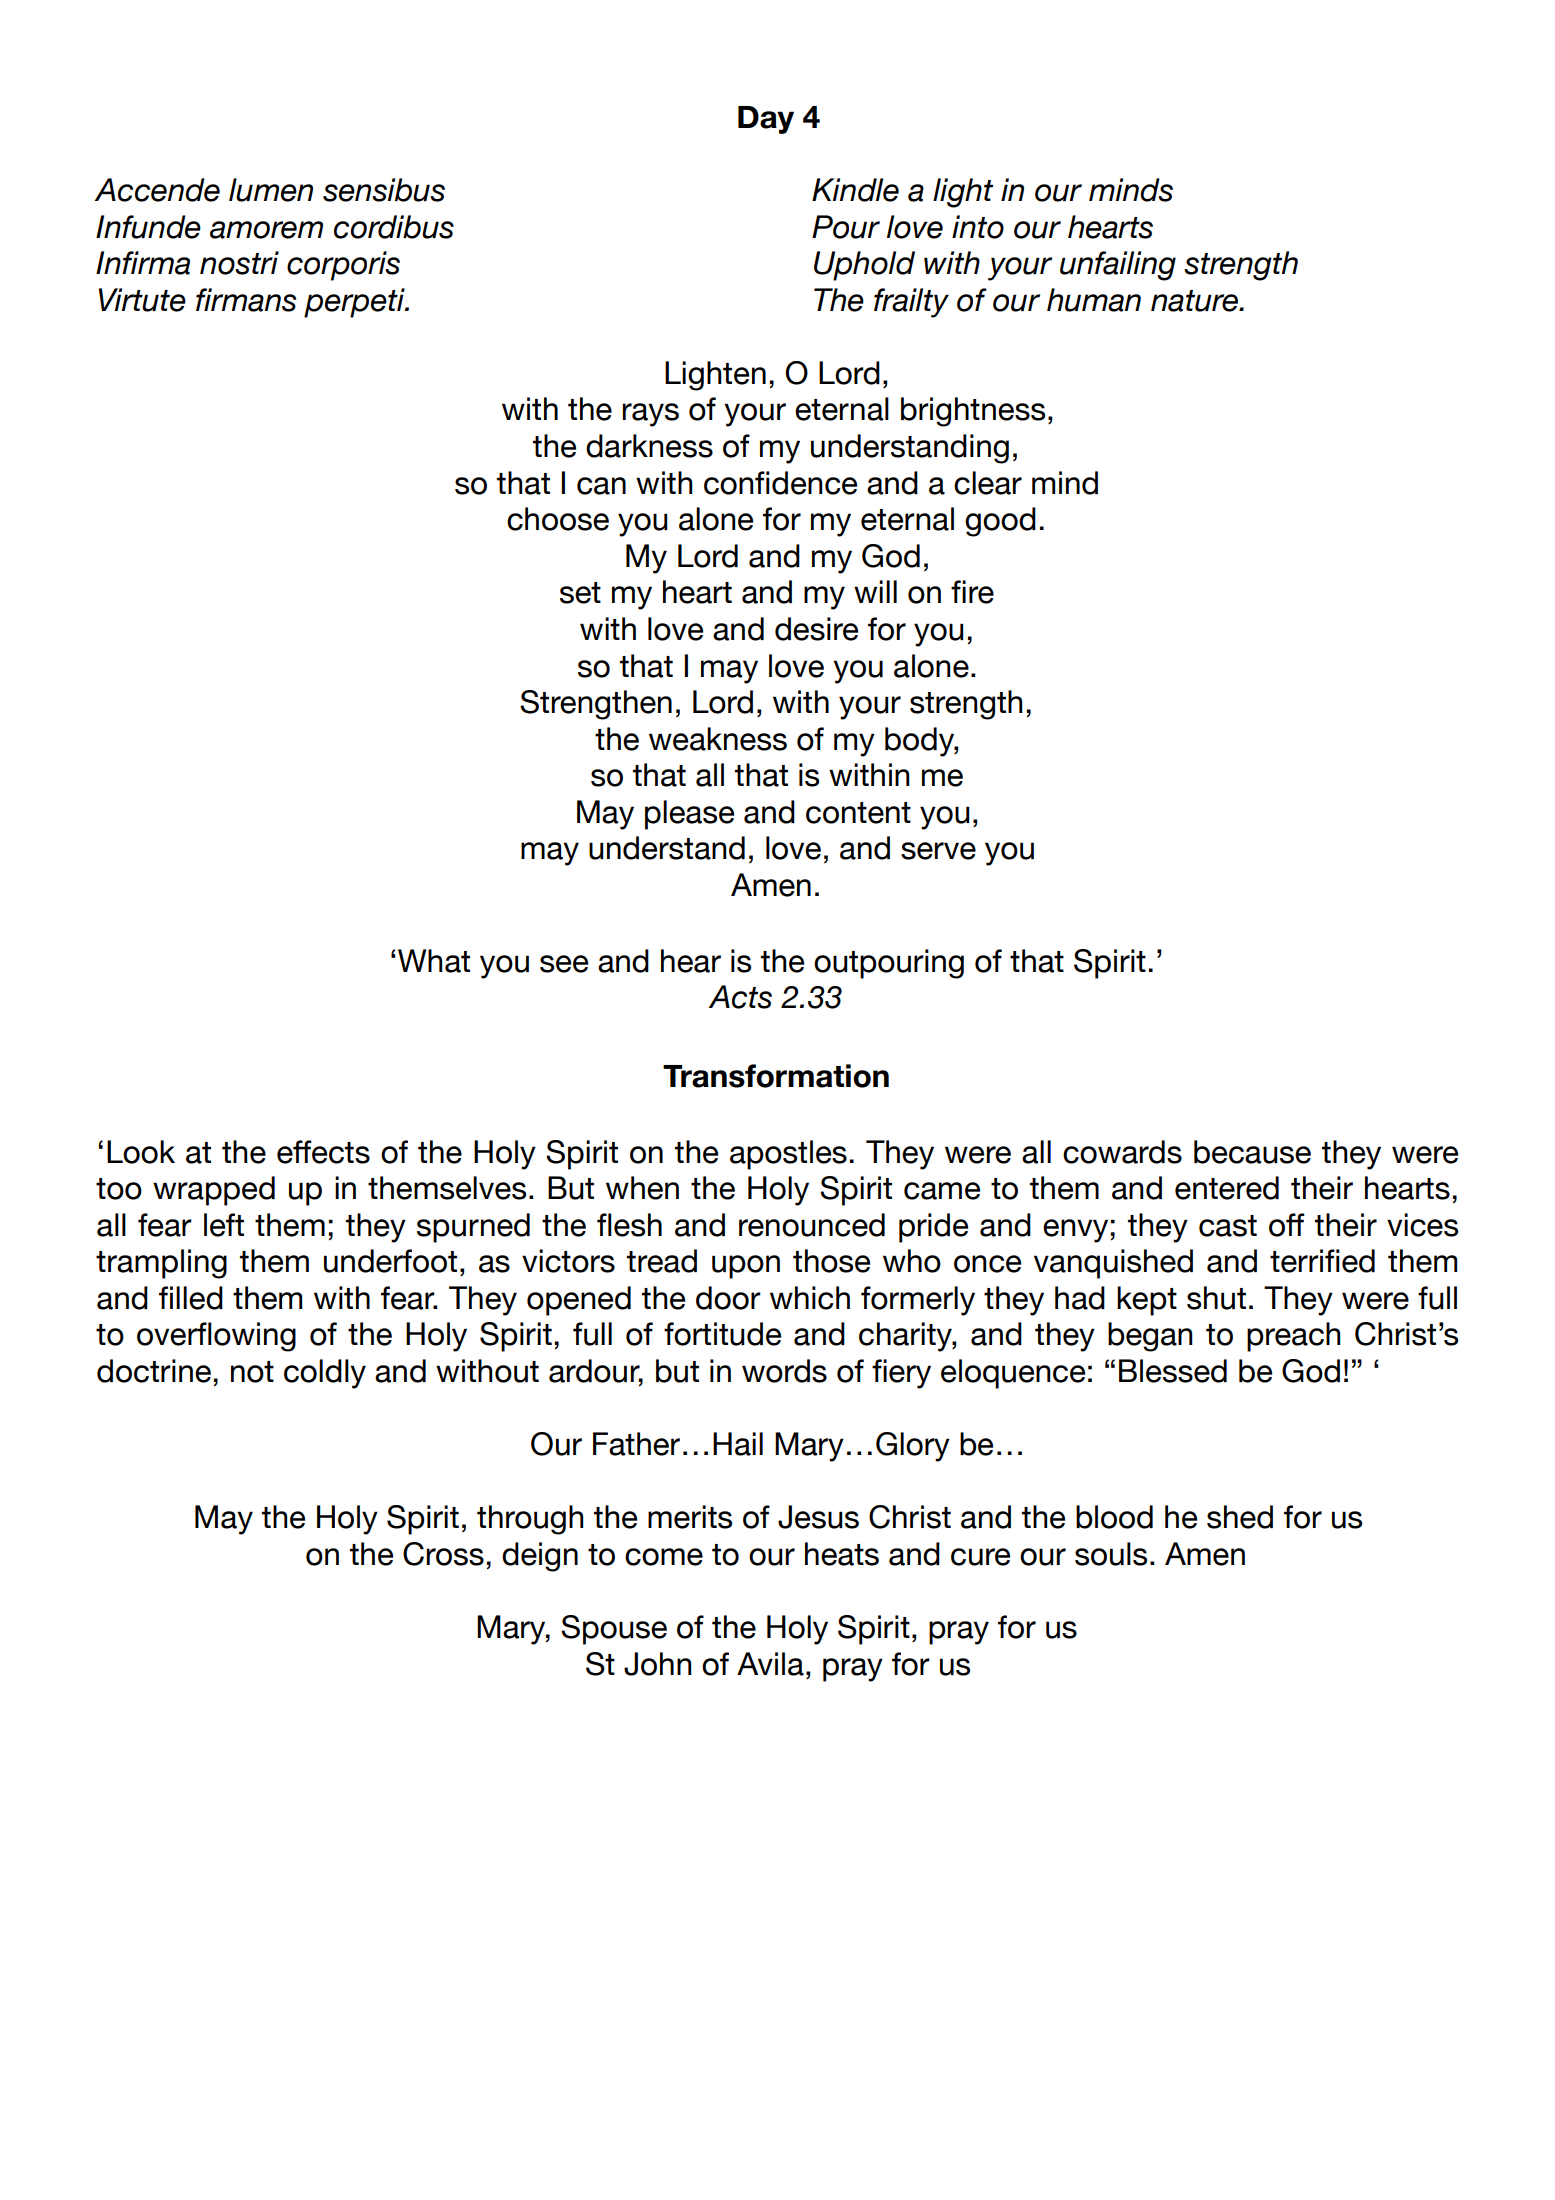 This screenshot has width=1555, height=2200. I want to click on souls, so click(1111, 1554).
